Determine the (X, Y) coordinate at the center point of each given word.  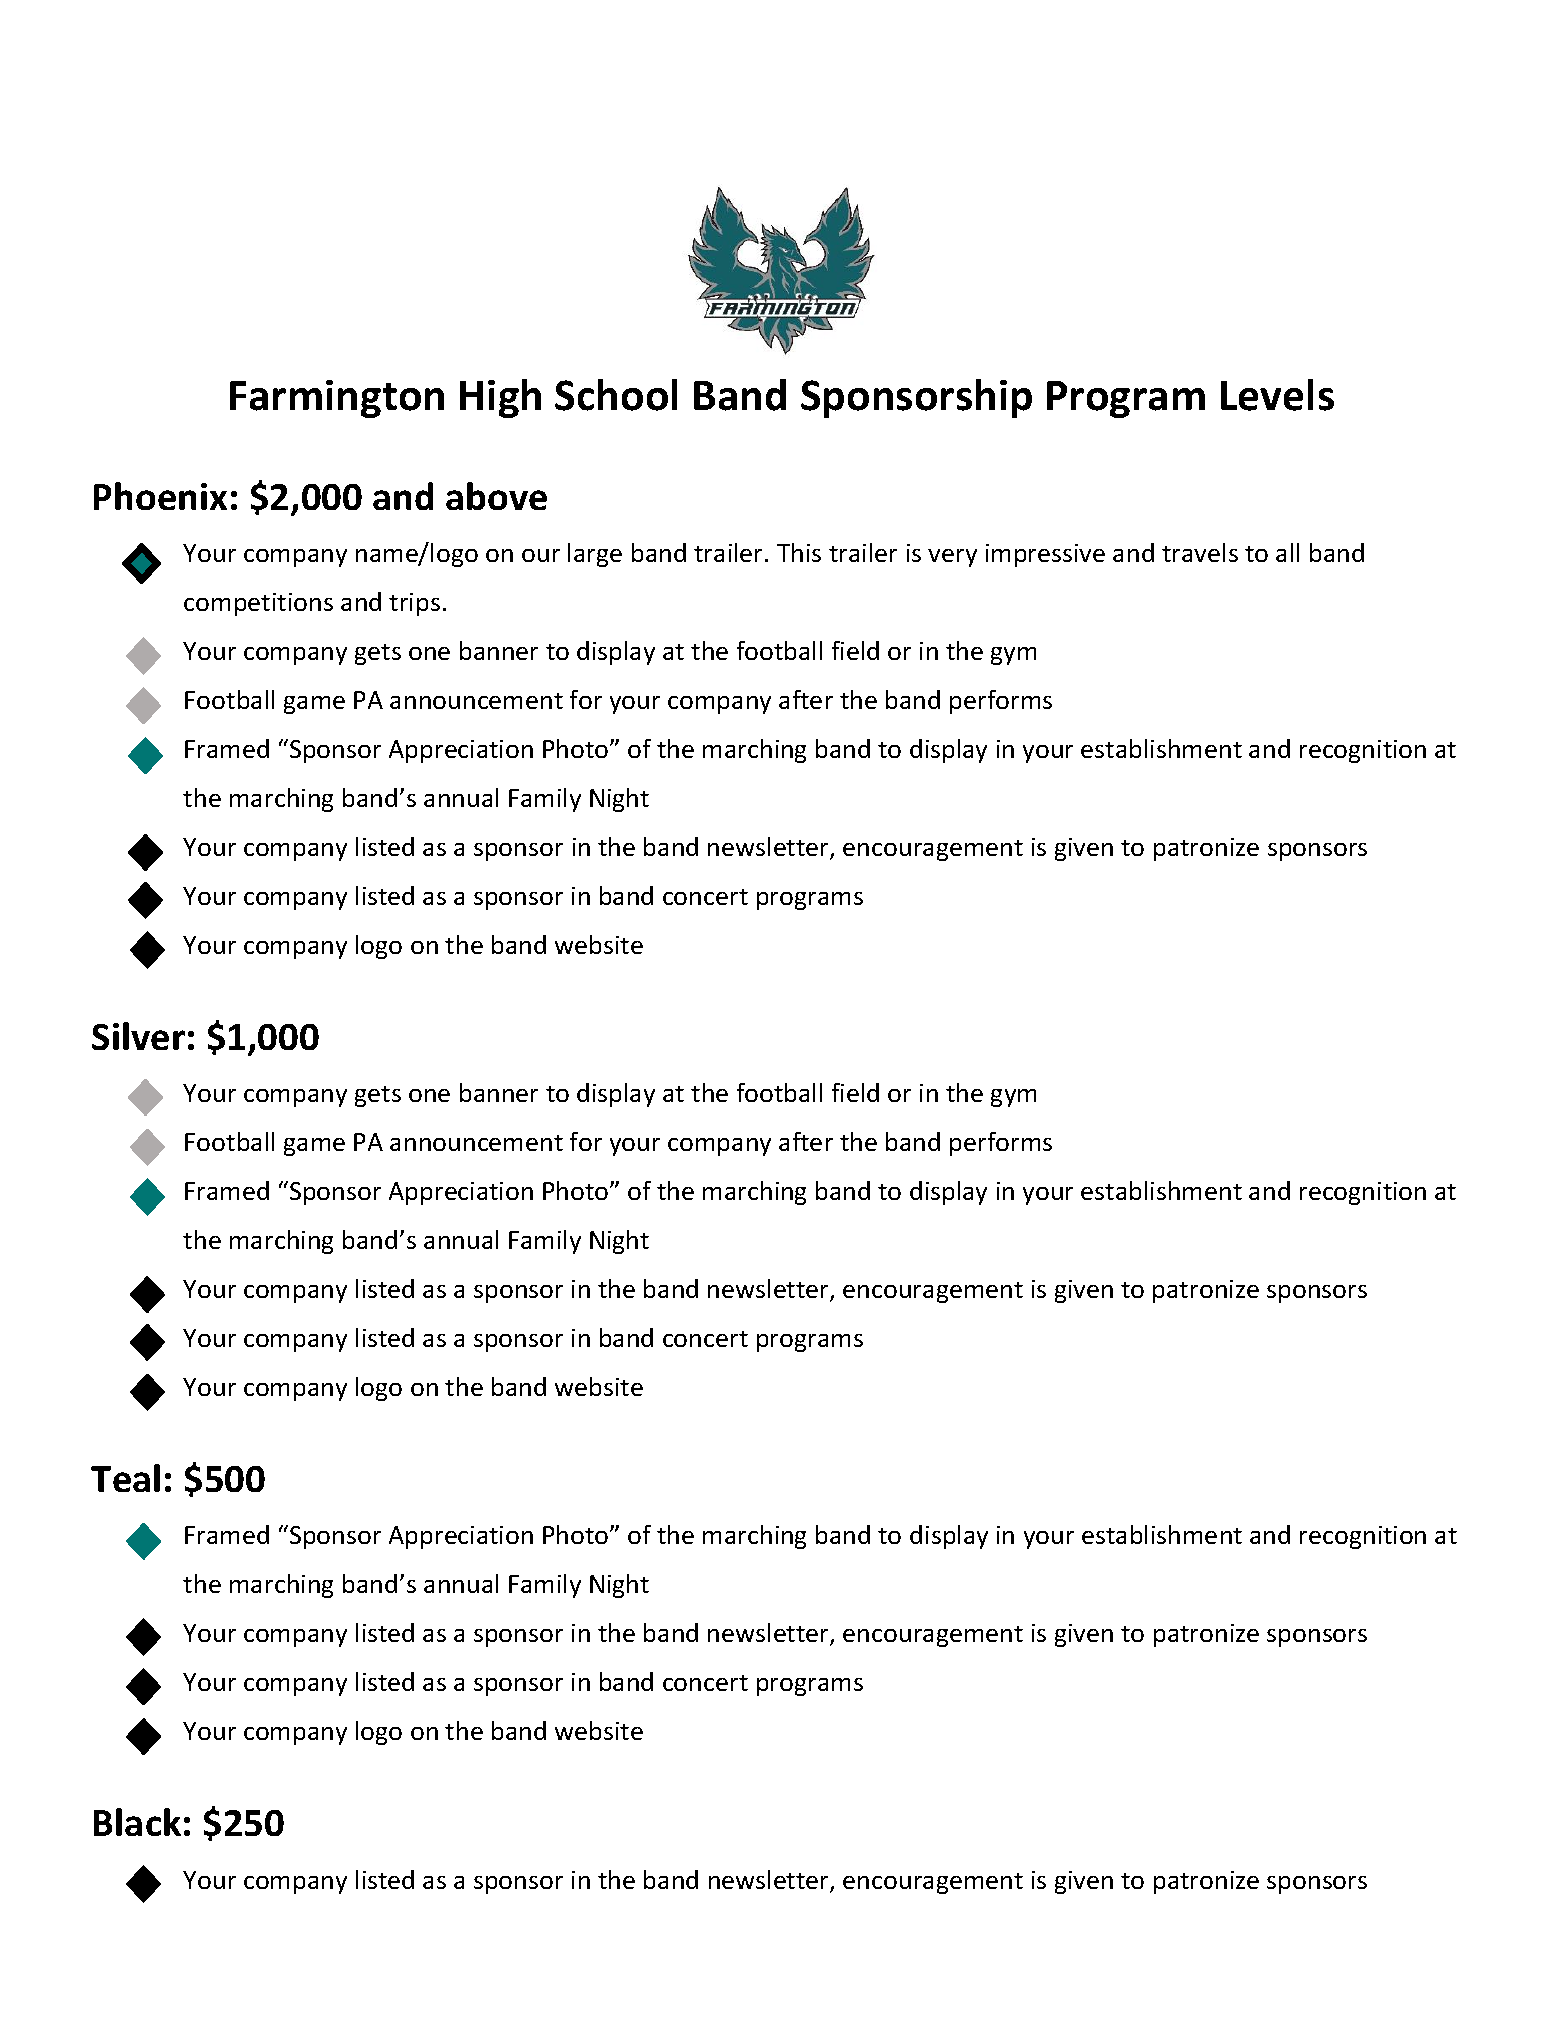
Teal (125, 1478)
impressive (1045, 555)
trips (414, 604)
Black (137, 1822)
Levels (1277, 395)
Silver (138, 1036)
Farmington (337, 399)
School (616, 395)
